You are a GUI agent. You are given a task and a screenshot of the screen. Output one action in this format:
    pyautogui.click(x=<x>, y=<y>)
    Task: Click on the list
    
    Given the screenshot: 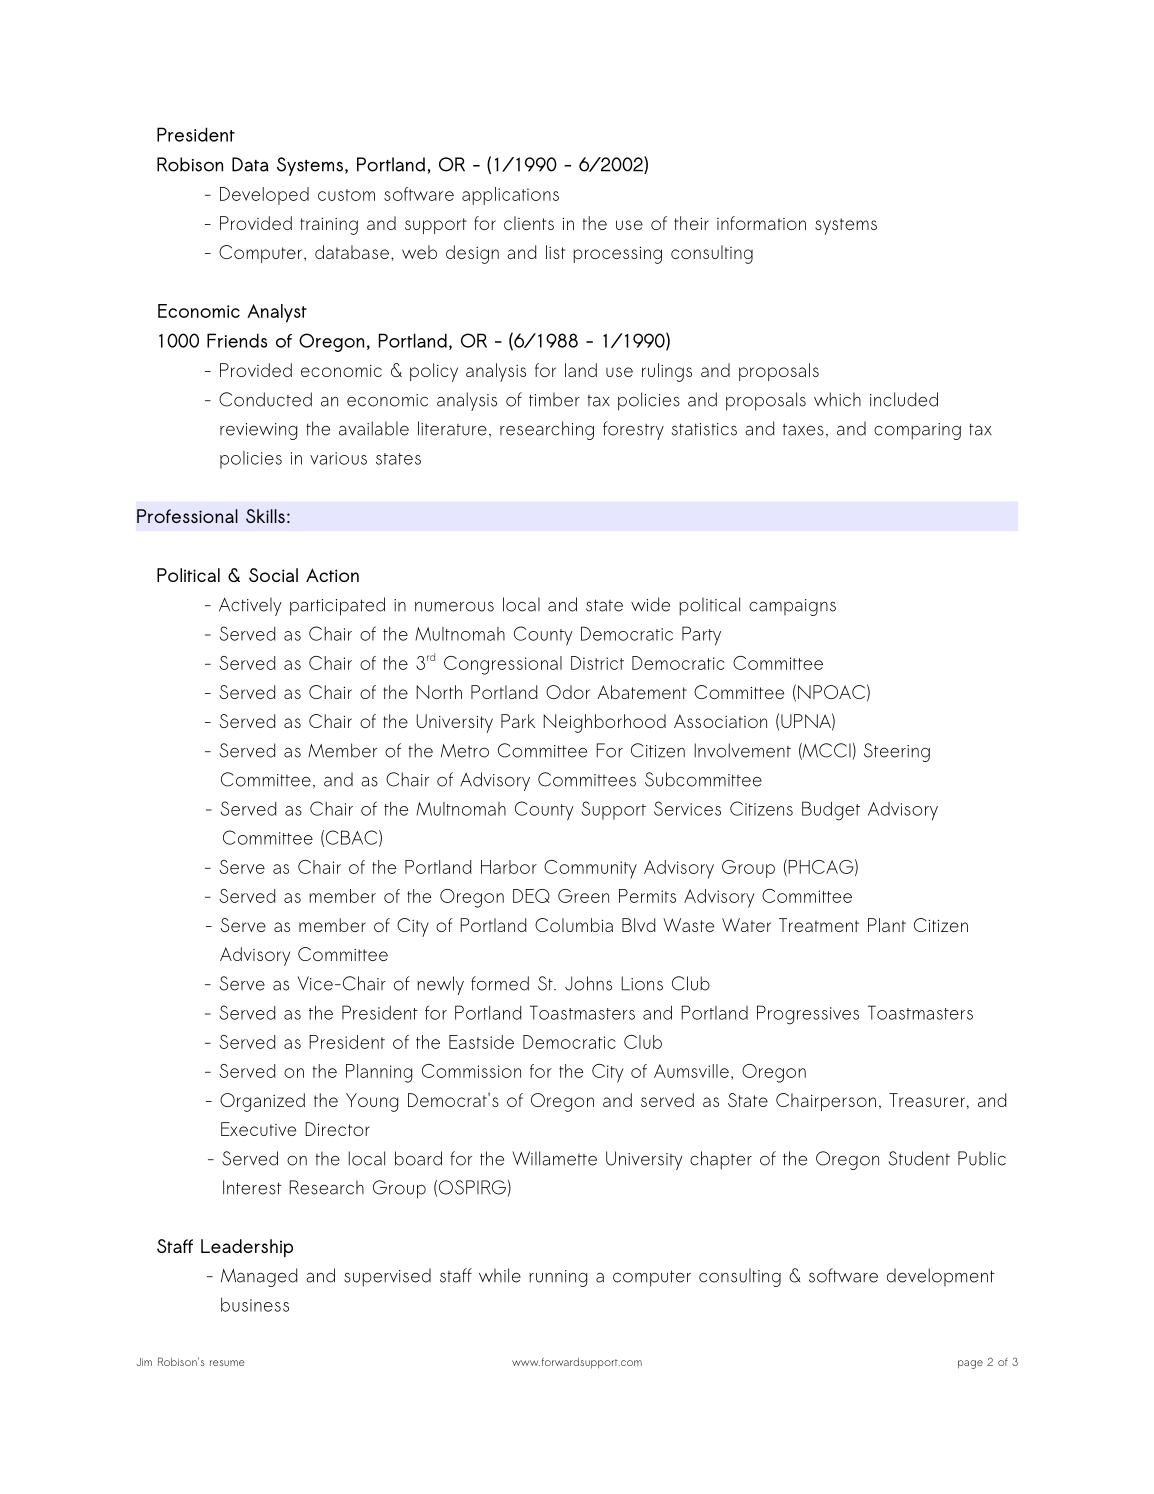 What is the action you would take?
    pyautogui.click(x=555, y=252)
